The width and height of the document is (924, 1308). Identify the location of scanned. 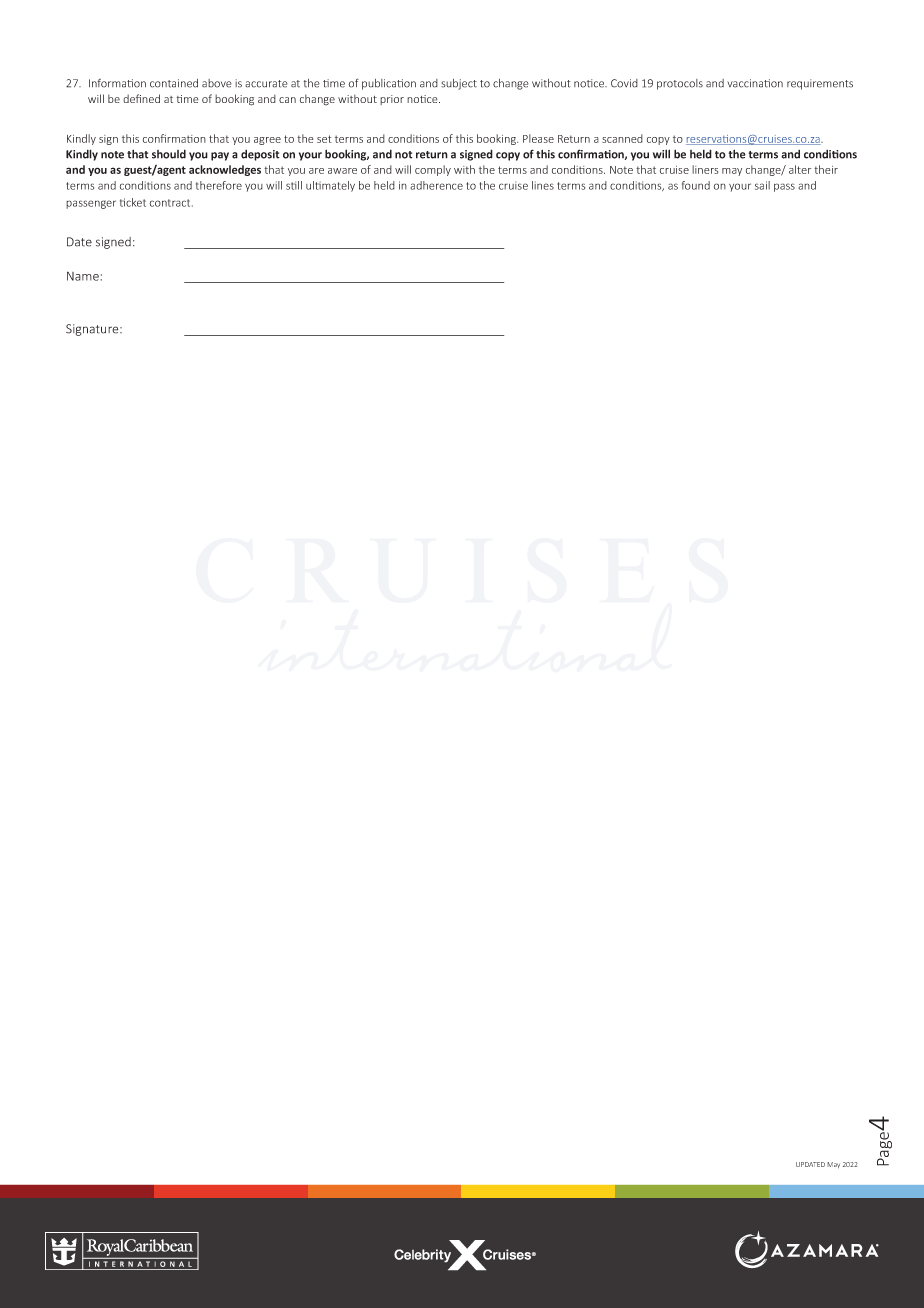
(622, 138).
